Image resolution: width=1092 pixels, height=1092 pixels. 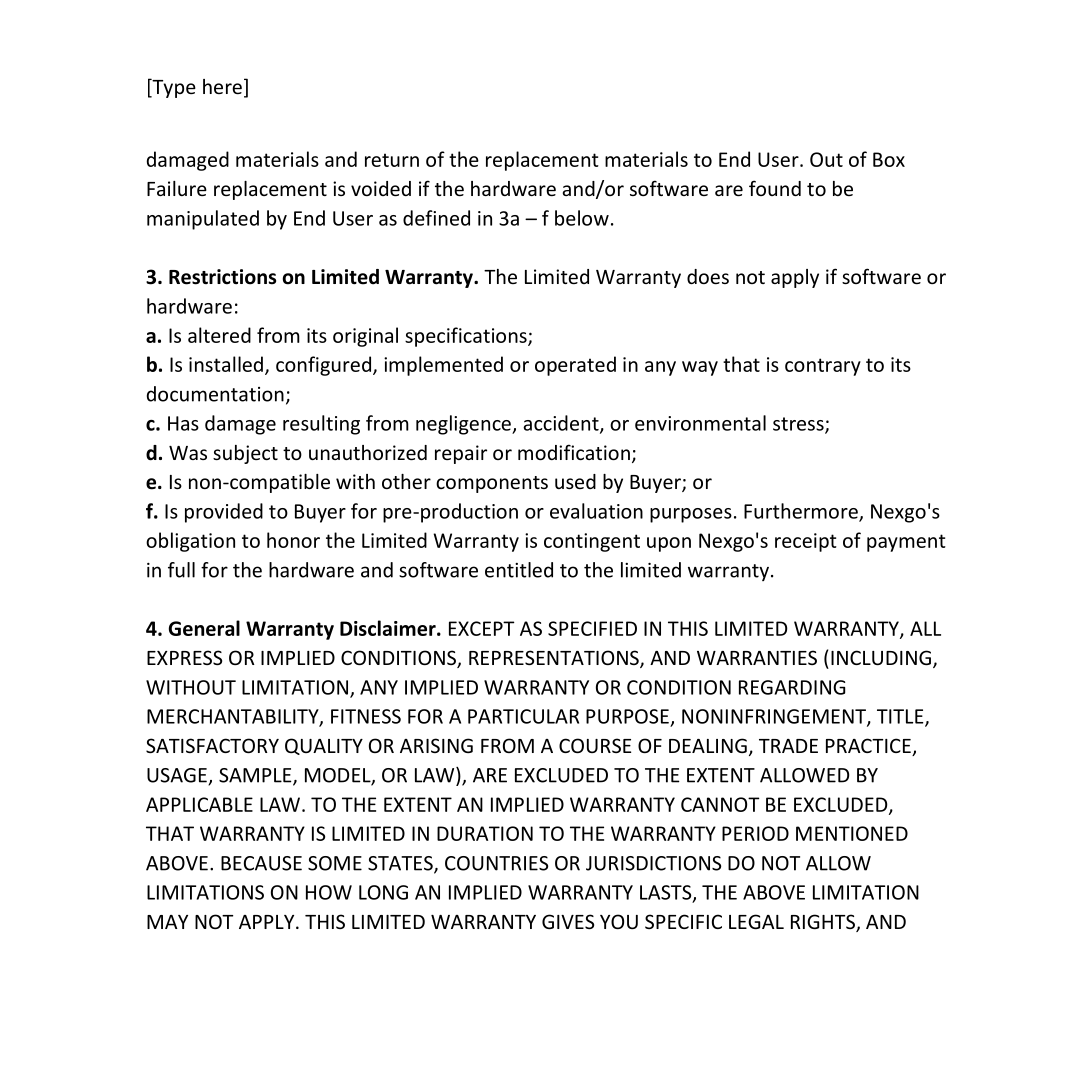 What do you see at coordinates (392, 160) in the image?
I see `return` at bounding box center [392, 160].
